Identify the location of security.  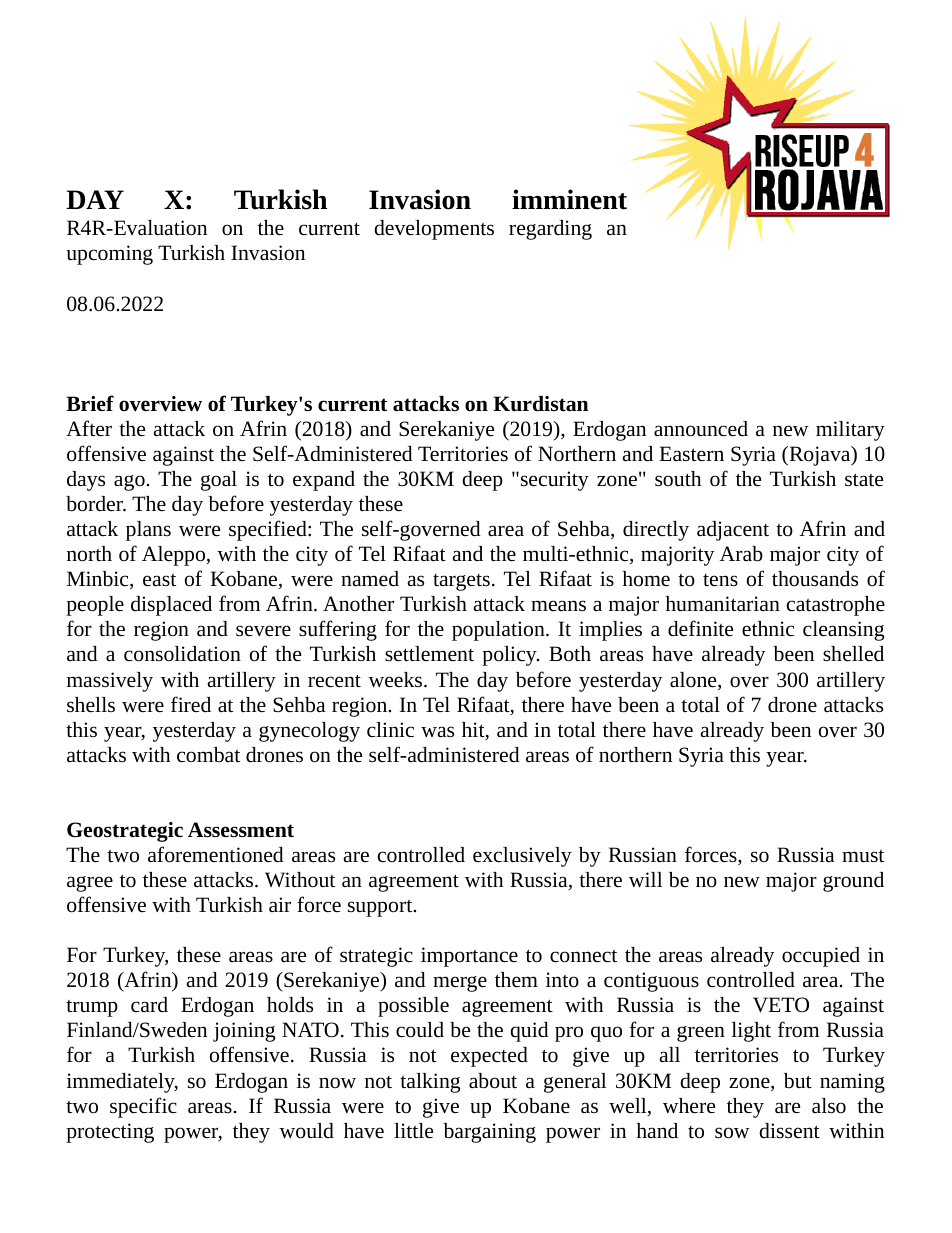
(553, 481).
